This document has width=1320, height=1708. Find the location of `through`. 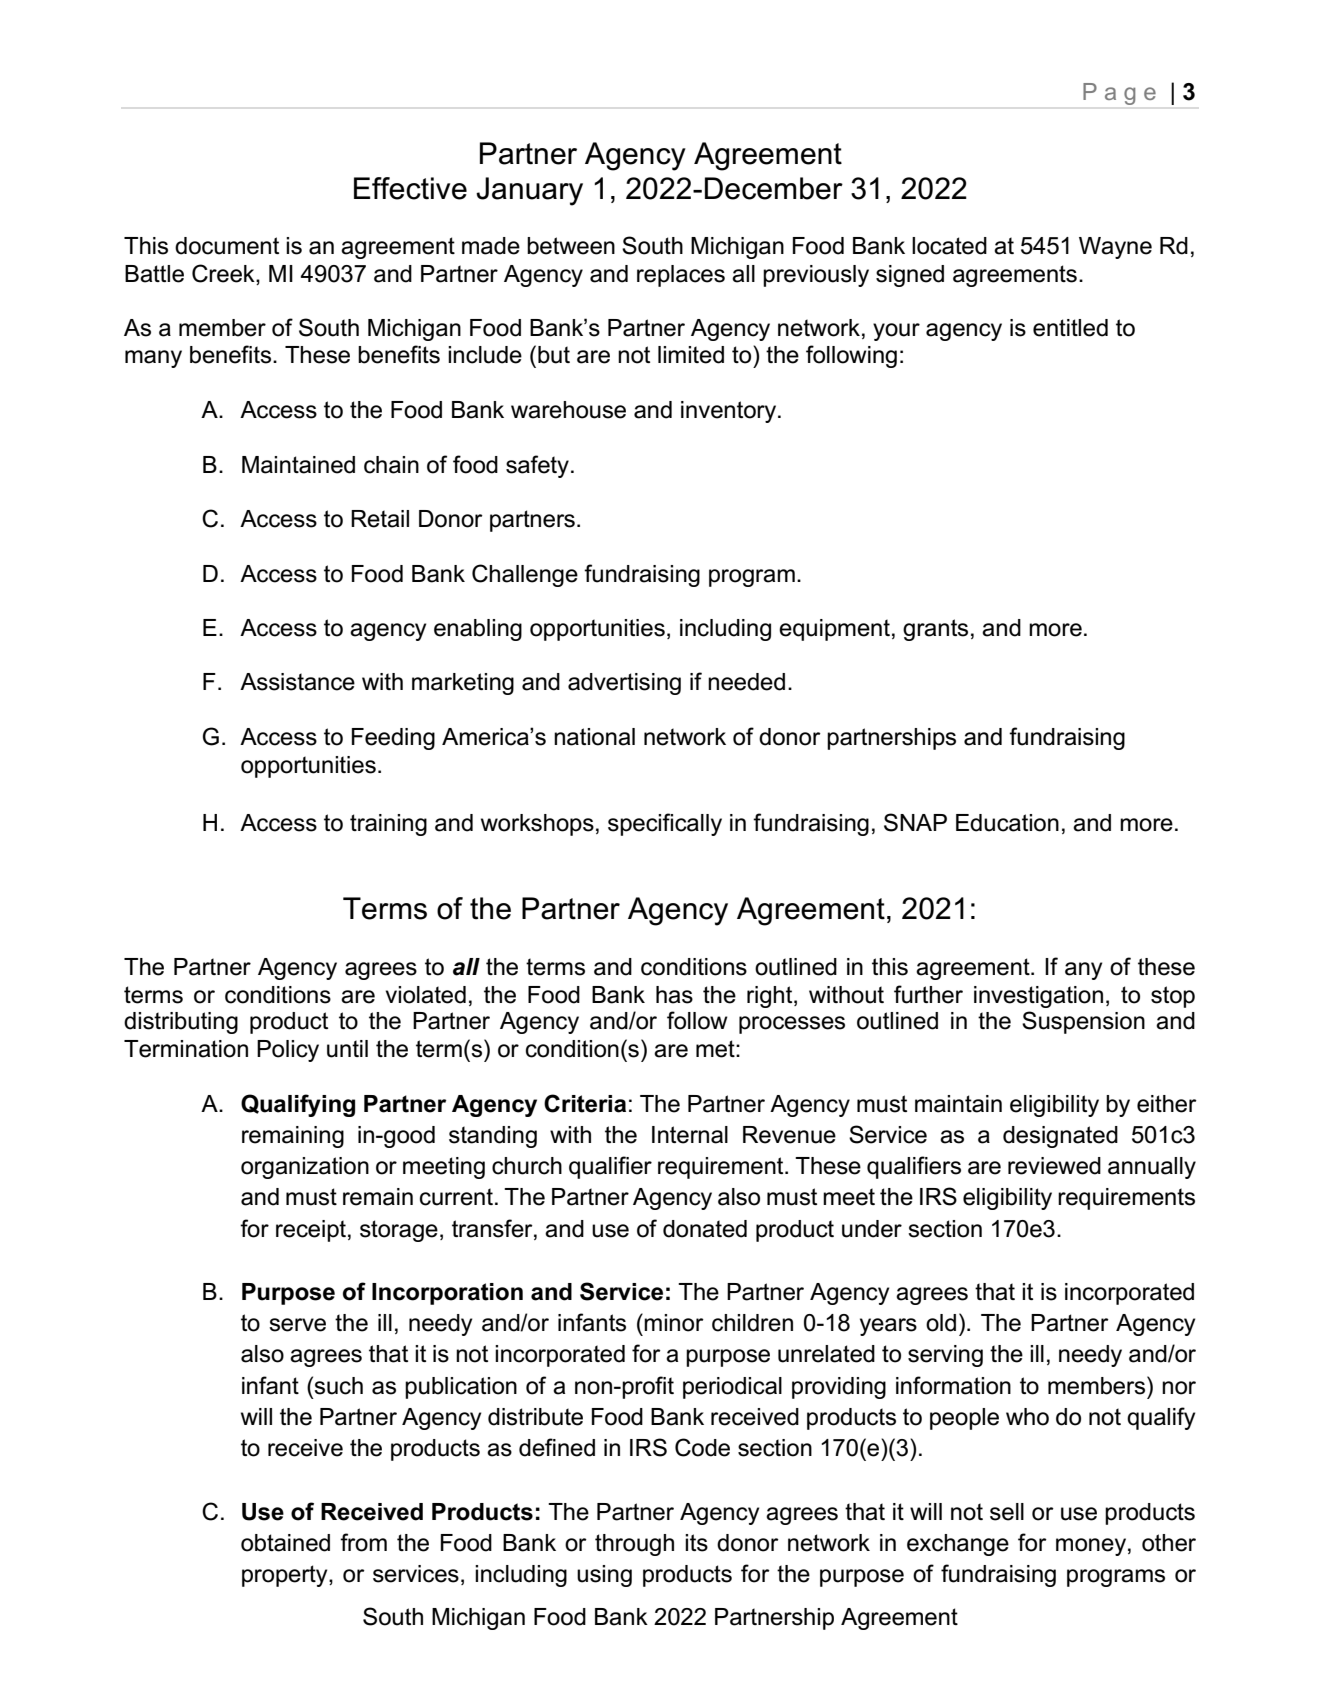

through is located at coordinates (634, 1545).
